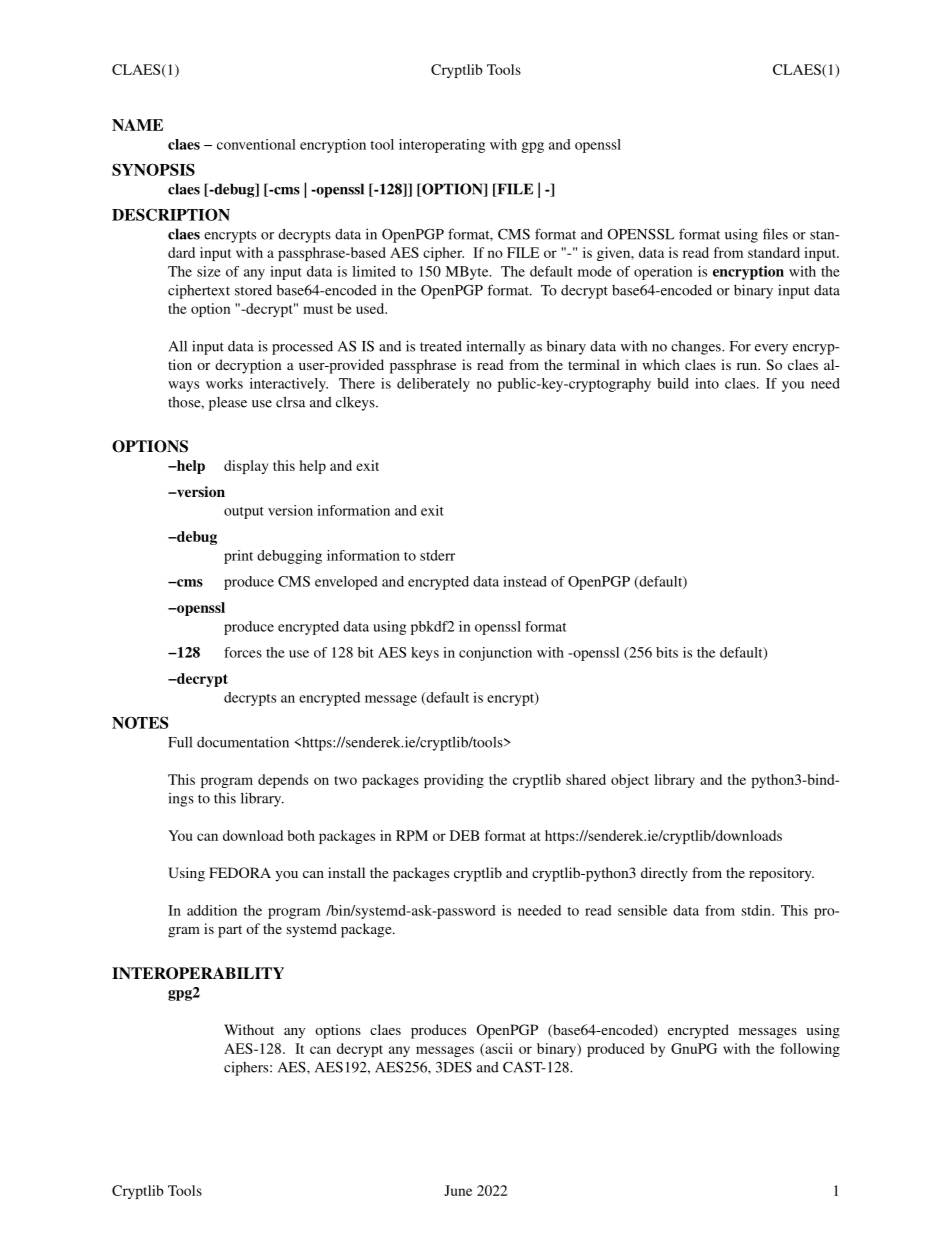 The height and width of the document is (1233, 952). What do you see at coordinates (595, 271) in the document?
I see `mode` at bounding box center [595, 271].
